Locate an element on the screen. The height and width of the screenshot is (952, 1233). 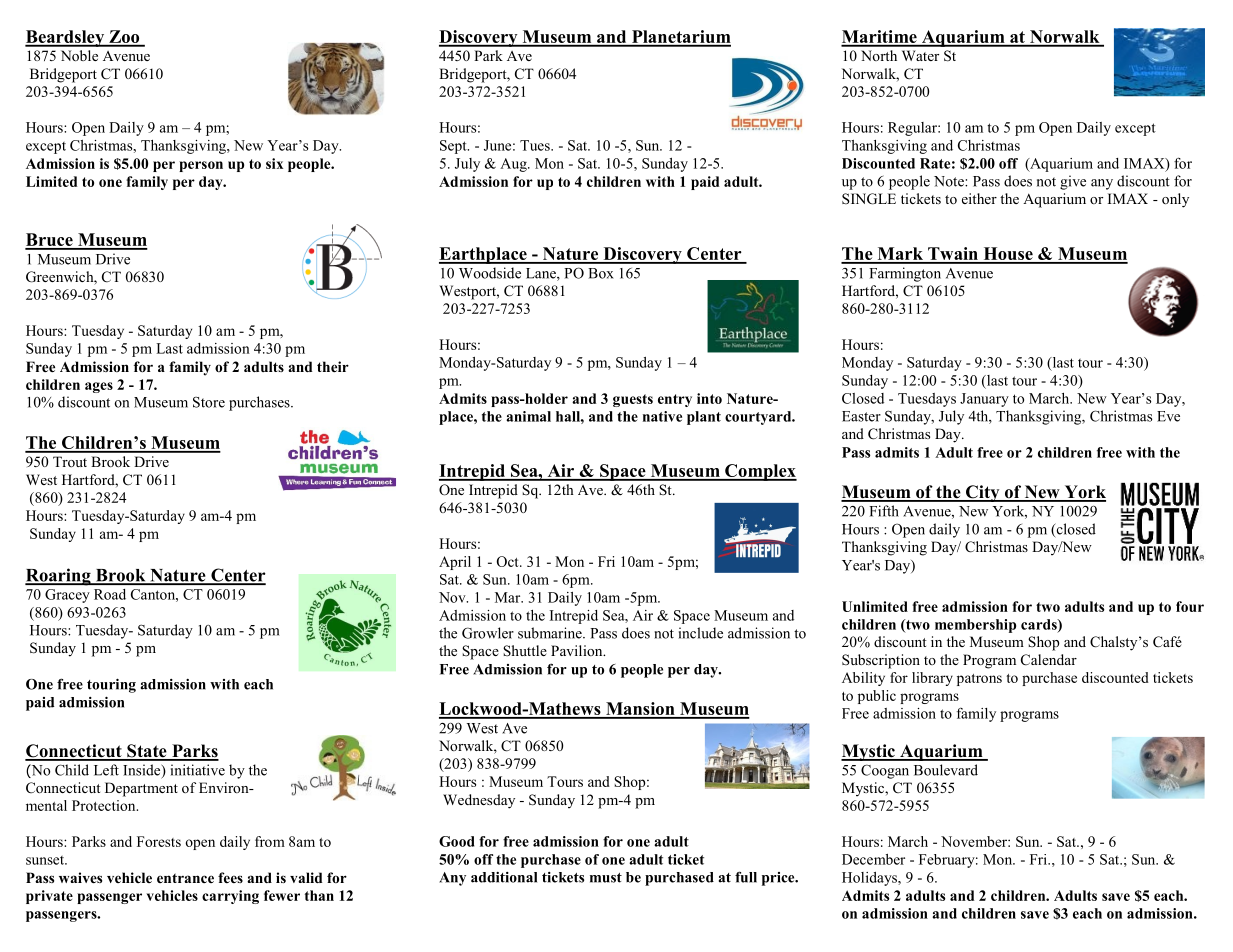
membership is located at coordinates (975, 626).
